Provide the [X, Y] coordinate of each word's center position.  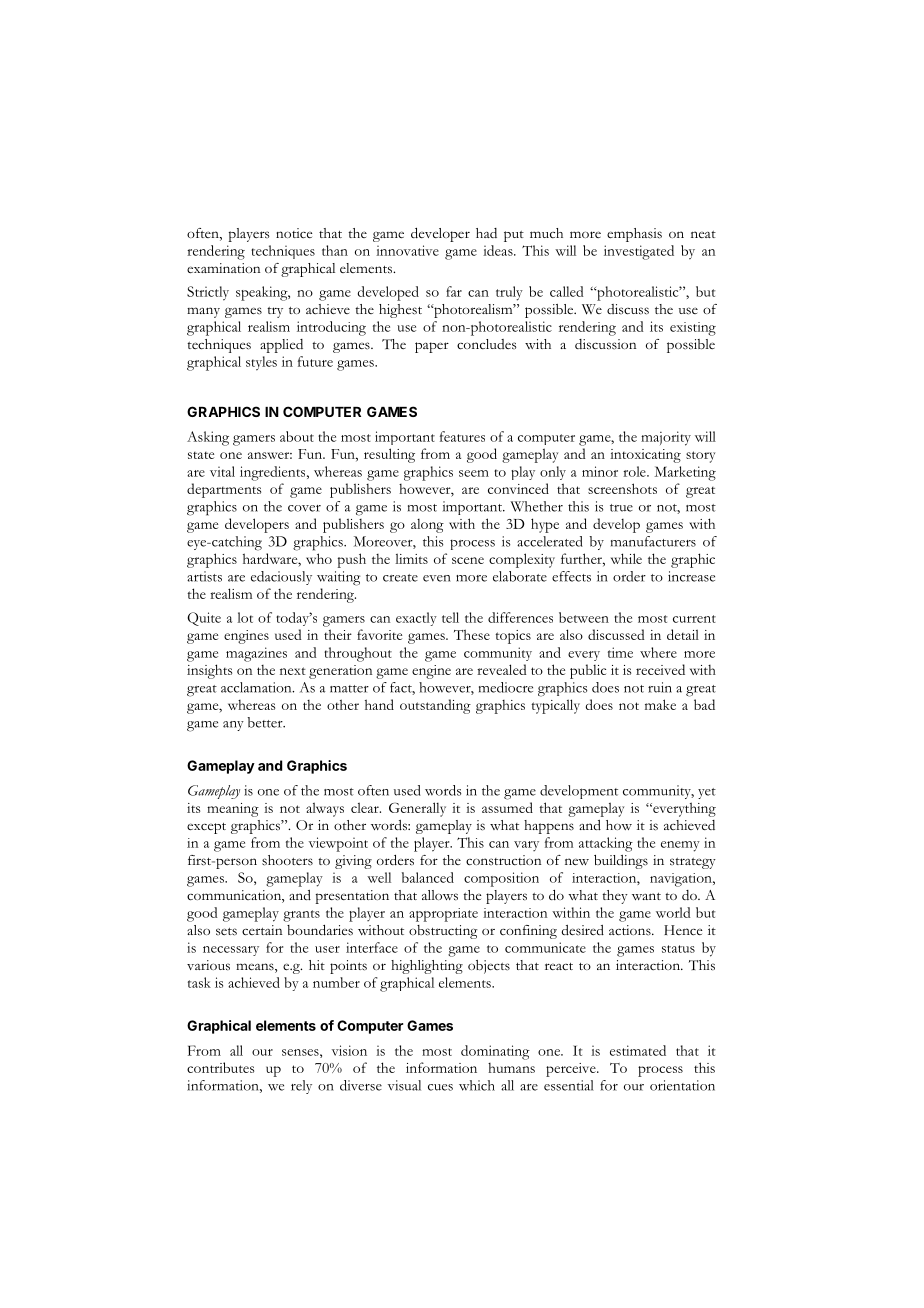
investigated [639, 252]
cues [440, 1087]
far [454, 291]
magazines [256, 654]
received [660, 669]
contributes [220, 1067]
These [472, 634]
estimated [638, 1050]
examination [223, 268]
